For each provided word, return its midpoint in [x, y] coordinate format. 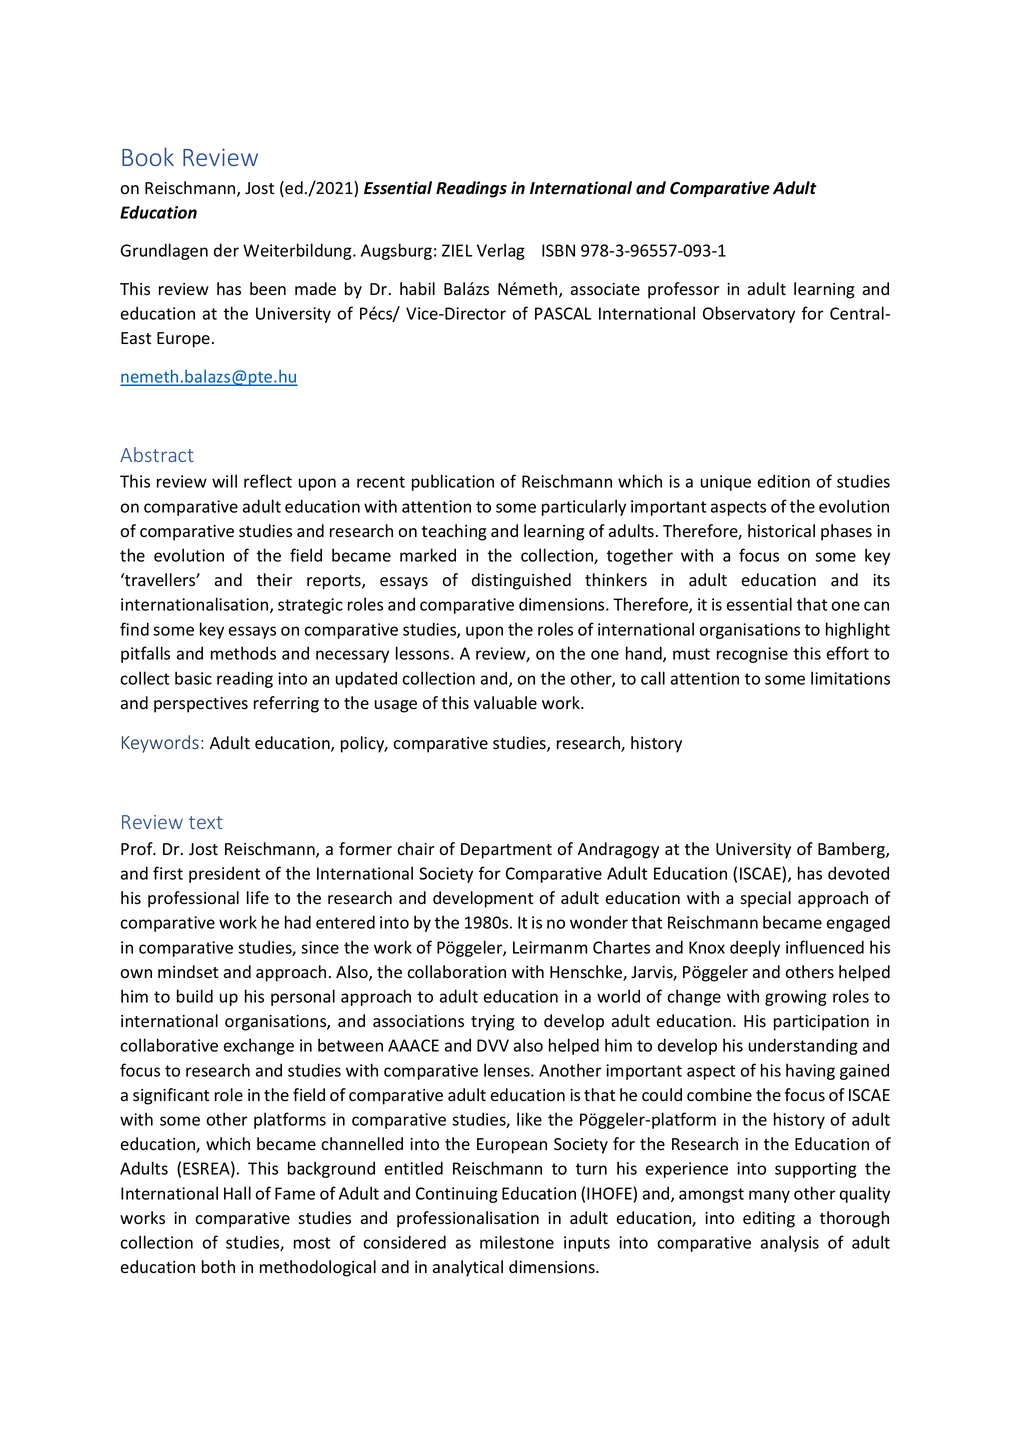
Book [148, 156]
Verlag [501, 251]
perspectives [201, 705]
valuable [505, 703]
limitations [850, 678]
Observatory [749, 314]
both [218, 1267]
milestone [517, 1242]
